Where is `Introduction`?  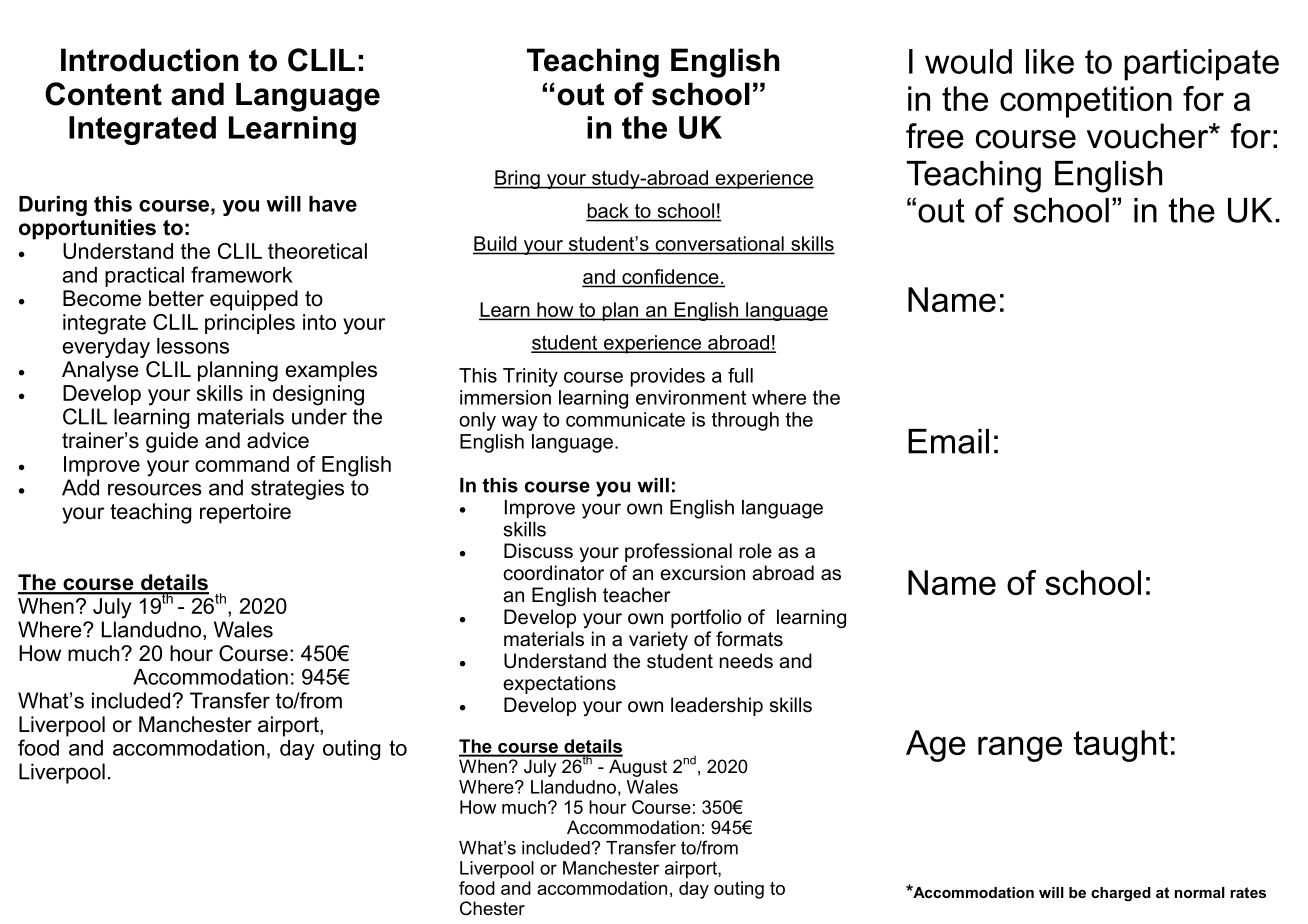 Introduction is located at coordinates (149, 60).
